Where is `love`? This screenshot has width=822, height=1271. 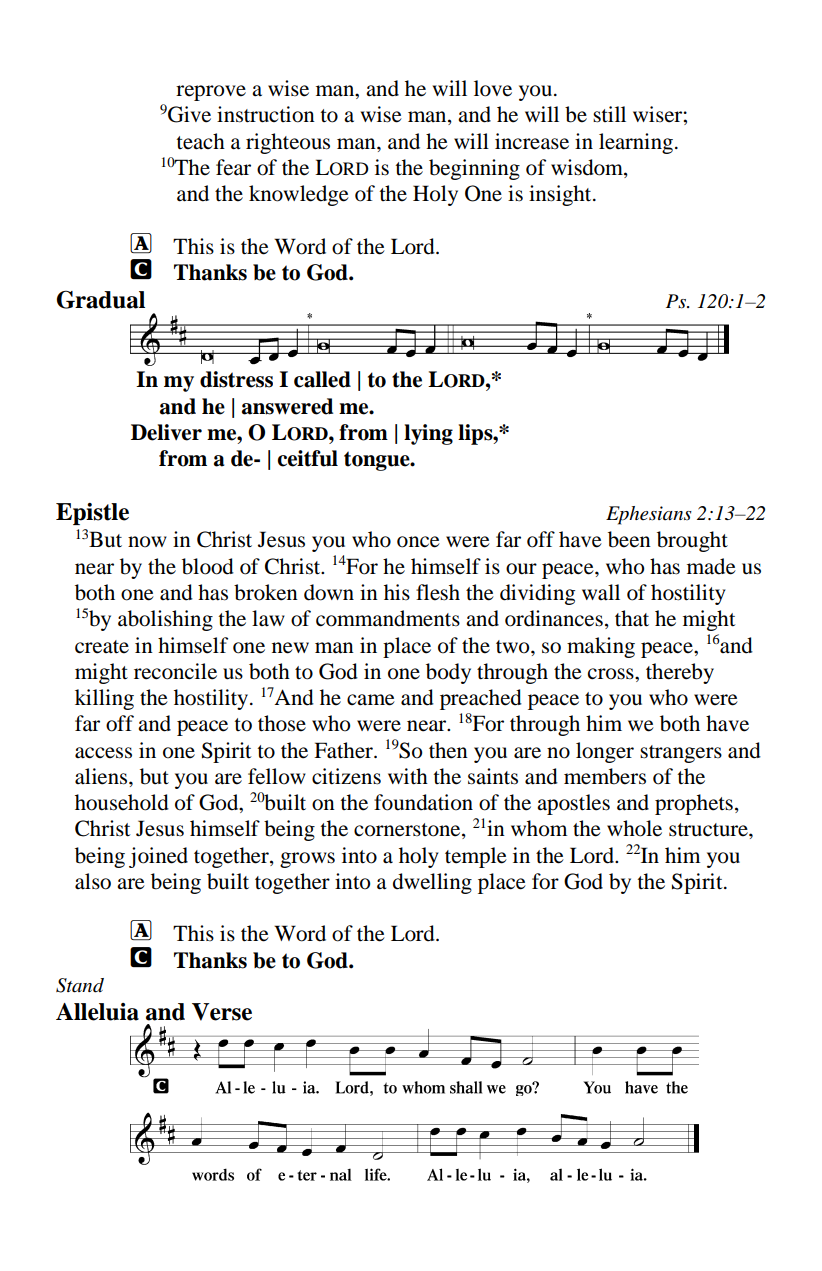
love is located at coordinates (493, 88).
